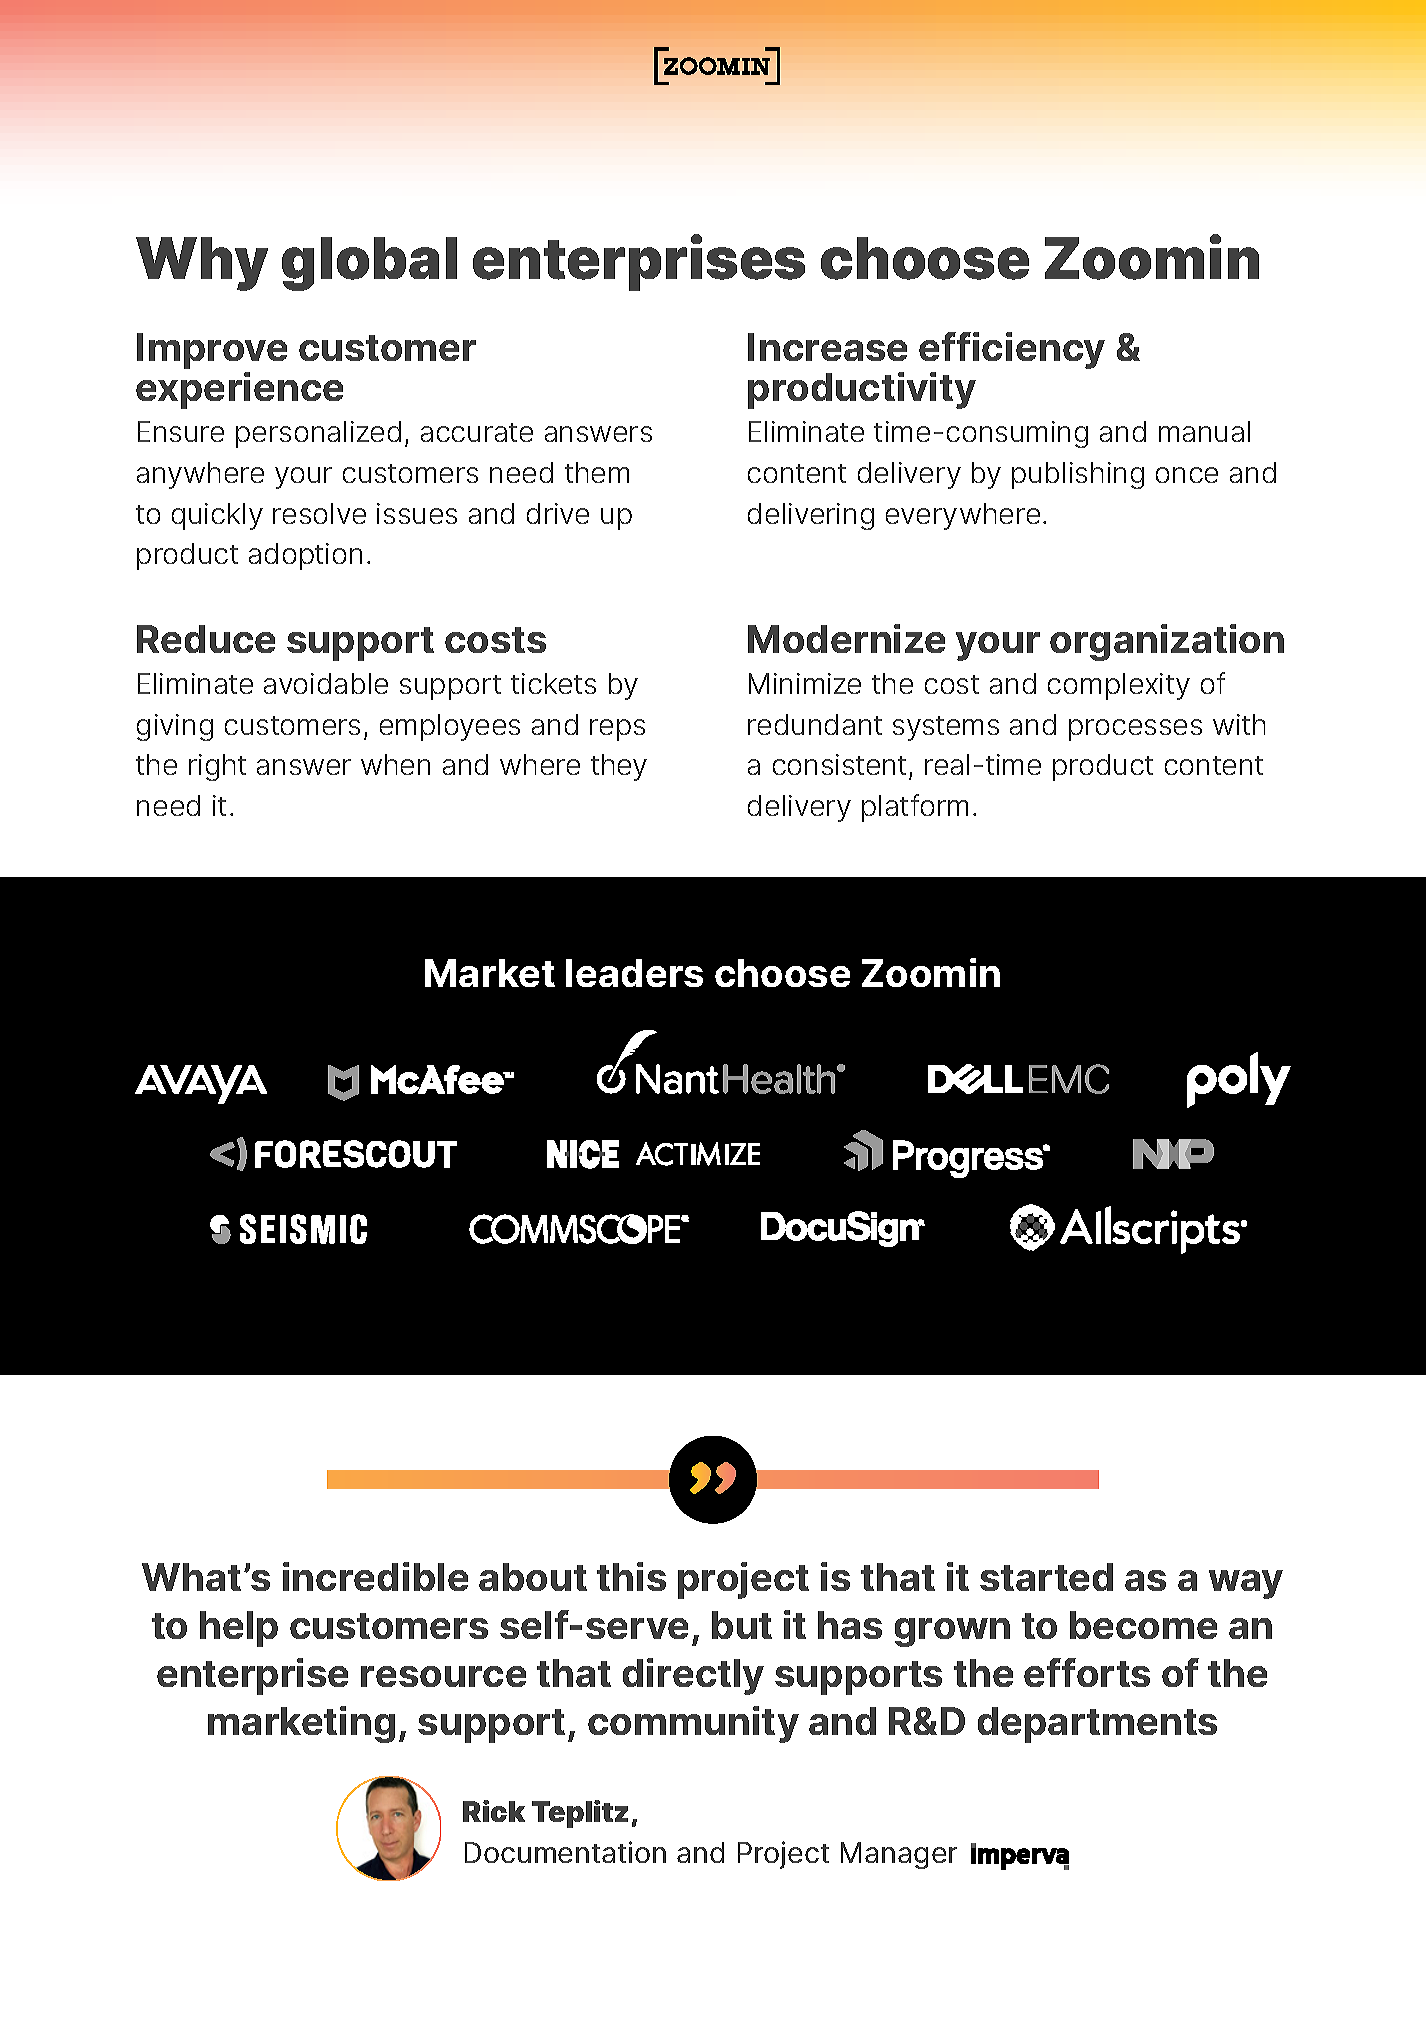 The image size is (1426, 2017). I want to click on community, so click(693, 1724).
